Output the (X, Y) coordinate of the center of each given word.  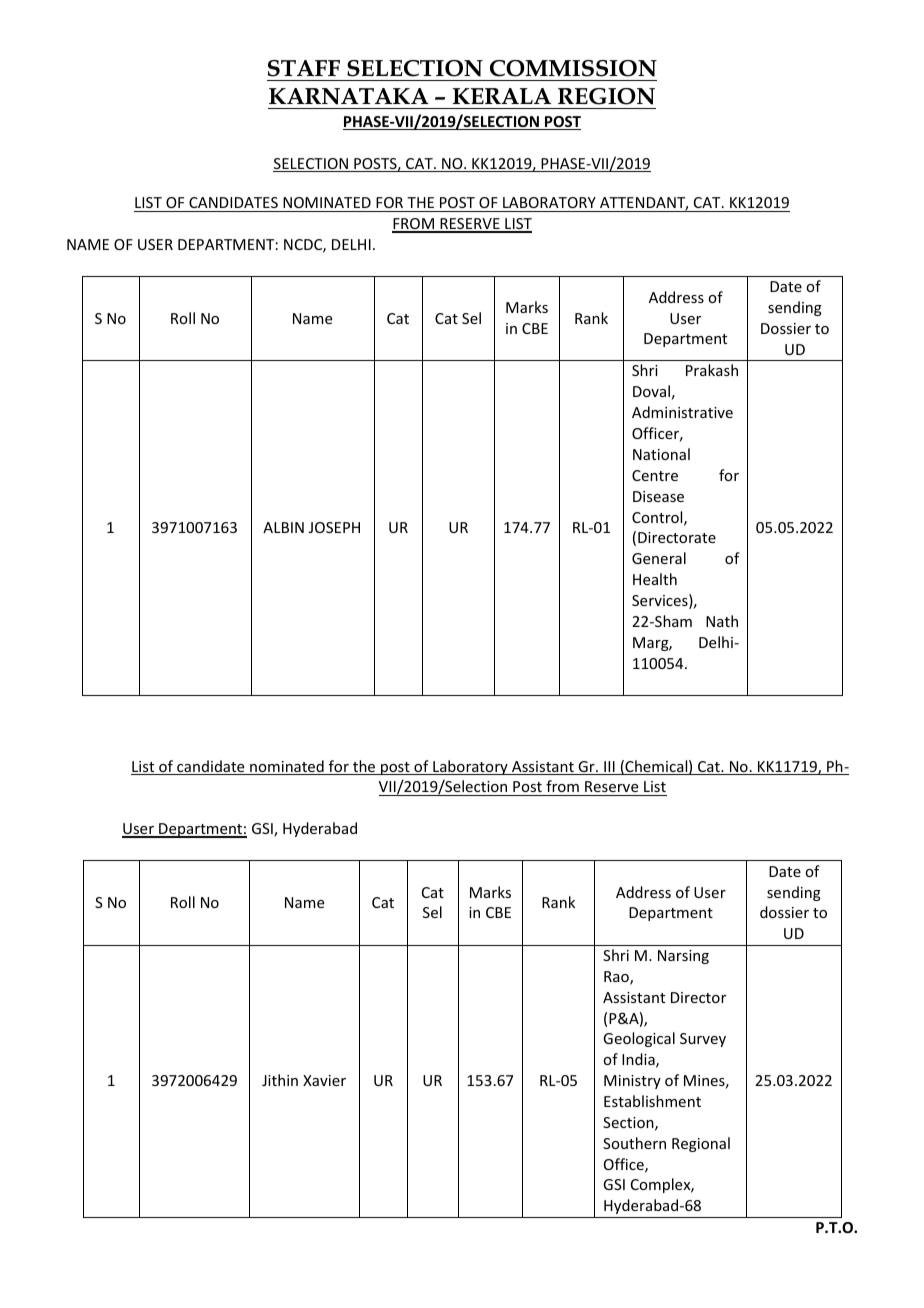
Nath (722, 621)
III (609, 768)
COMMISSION (573, 68)
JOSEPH (334, 527)
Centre (655, 475)
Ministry (632, 1082)
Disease (658, 496)
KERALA (502, 96)
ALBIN (283, 527)
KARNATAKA (349, 96)
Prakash (712, 370)
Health (655, 579)
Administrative (682, 412)
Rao (617, 978)
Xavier (324, 1080)
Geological (639, 1039)
